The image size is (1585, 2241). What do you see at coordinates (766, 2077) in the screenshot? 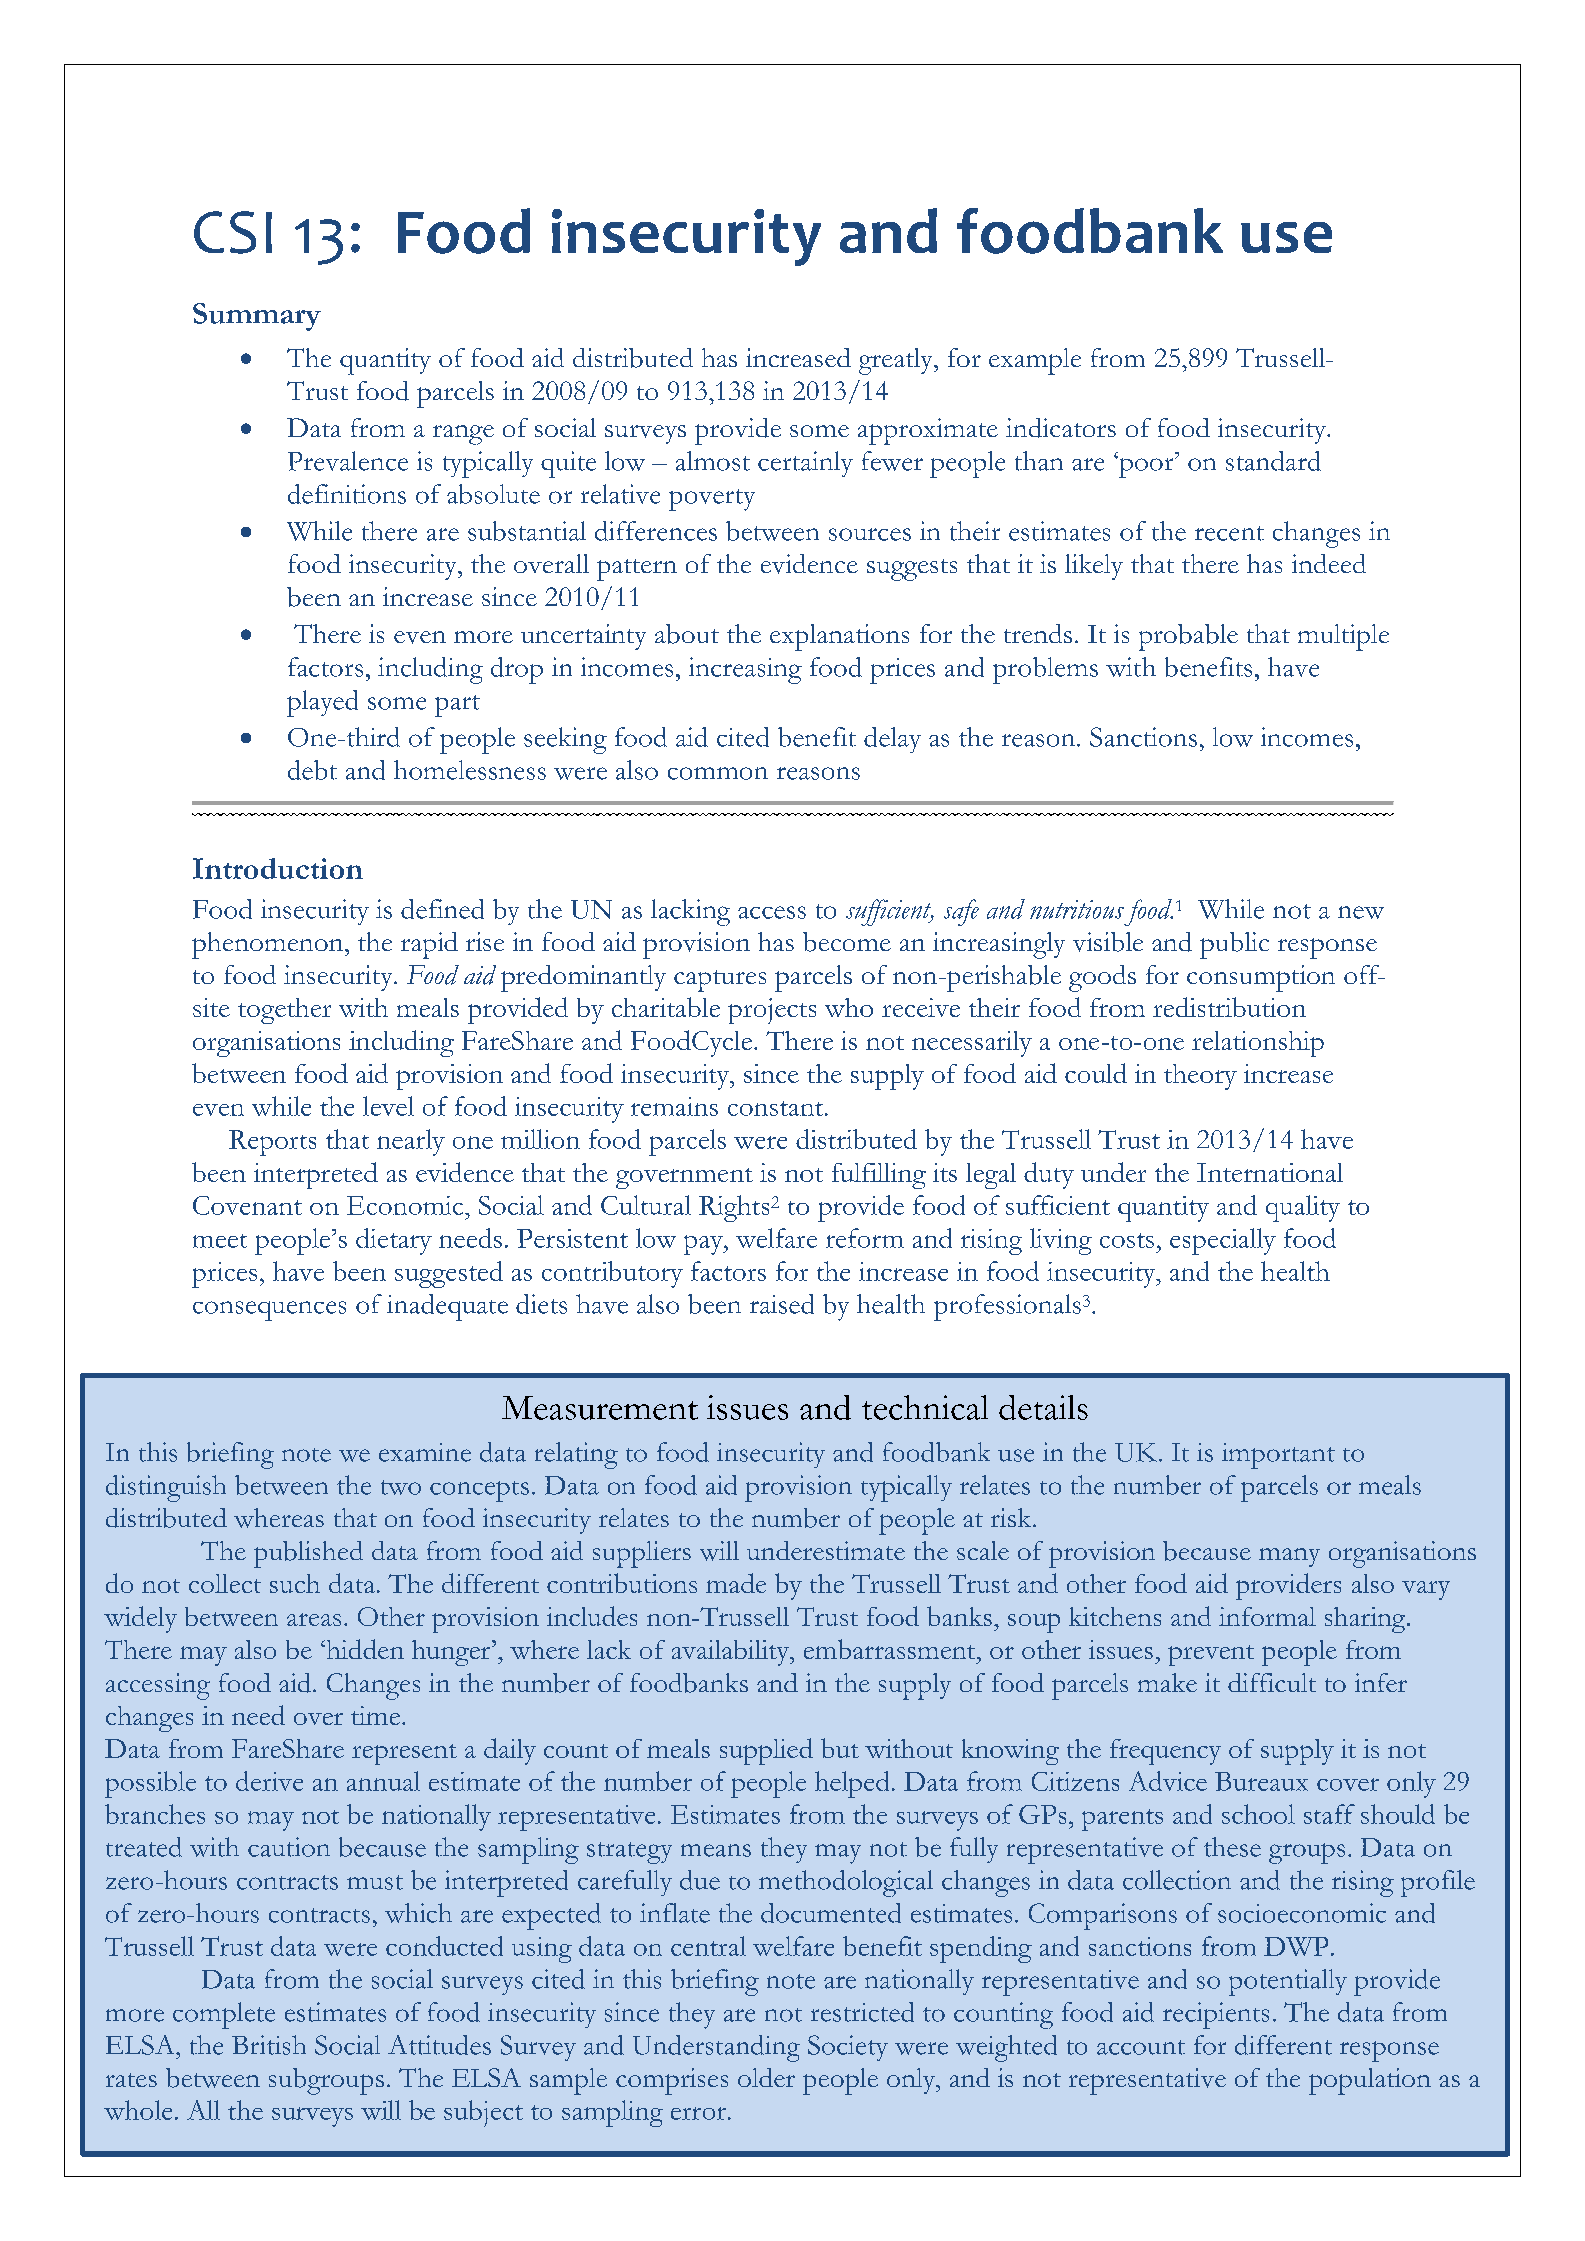
I see `older` at bounding box center [766, 2077].
